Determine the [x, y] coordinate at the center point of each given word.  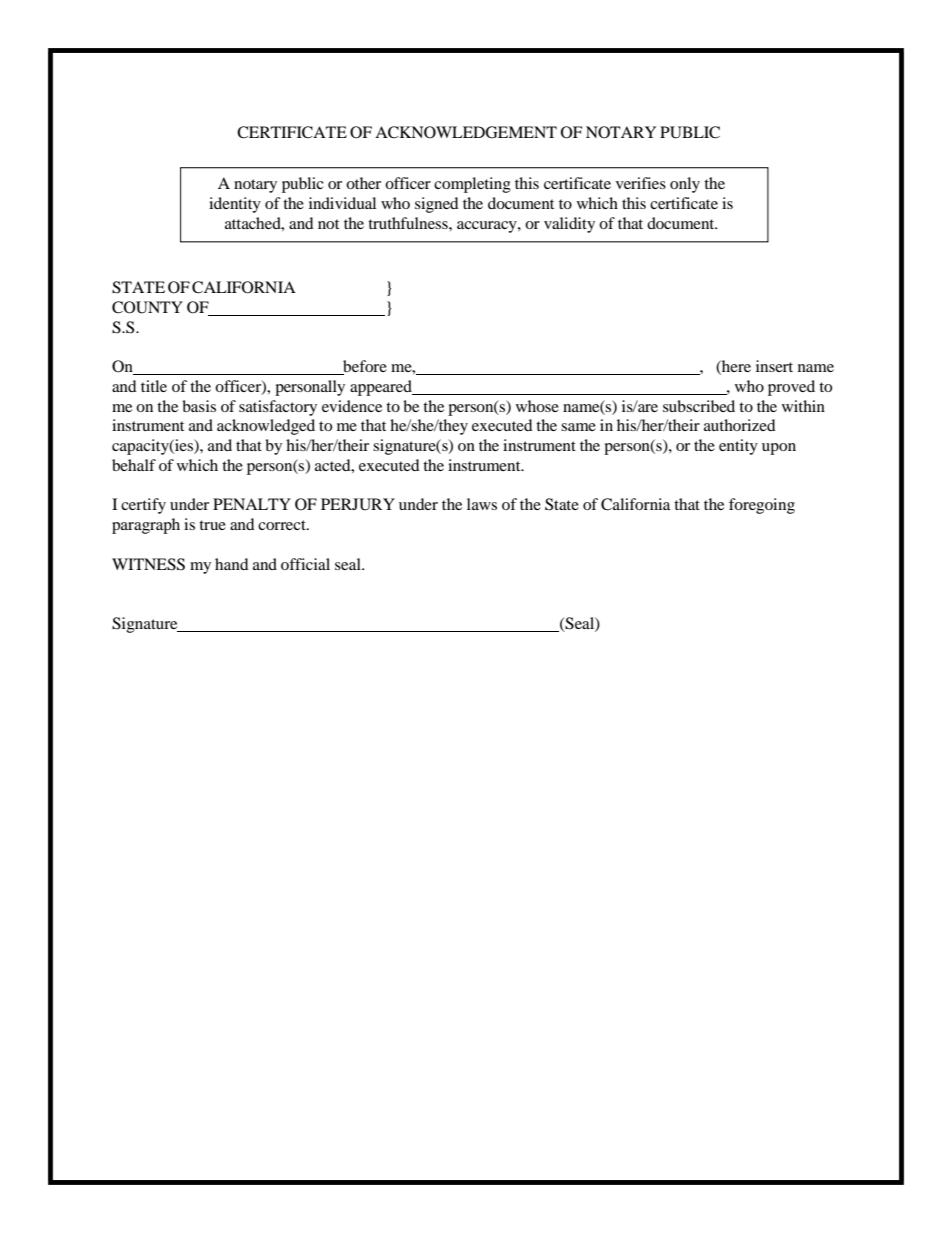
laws [482, 504]
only [685, 185]
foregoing [762, 506]
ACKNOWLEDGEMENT [466, 132]
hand [232, 564]
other [363, 183]
